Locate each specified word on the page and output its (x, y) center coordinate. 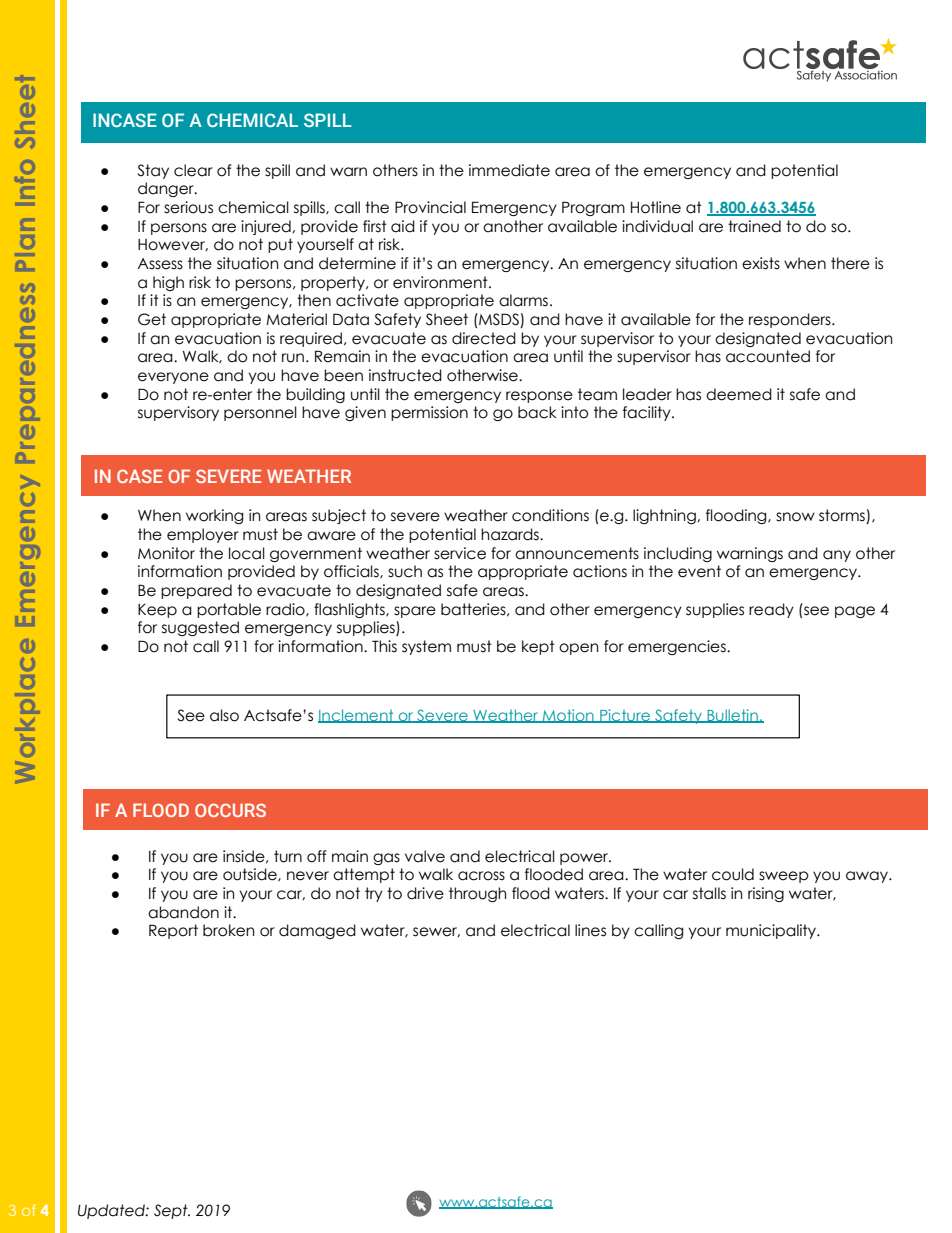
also (224, 715)
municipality (772, 931)
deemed (739, 394)
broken (228, 930)
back (537, 412)
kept (538, 647)
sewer (436, 932)
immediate (509, 170)
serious (188, 207)
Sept (172, 1211)
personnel (260, 413)
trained (754, 226)
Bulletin (732, 716)
